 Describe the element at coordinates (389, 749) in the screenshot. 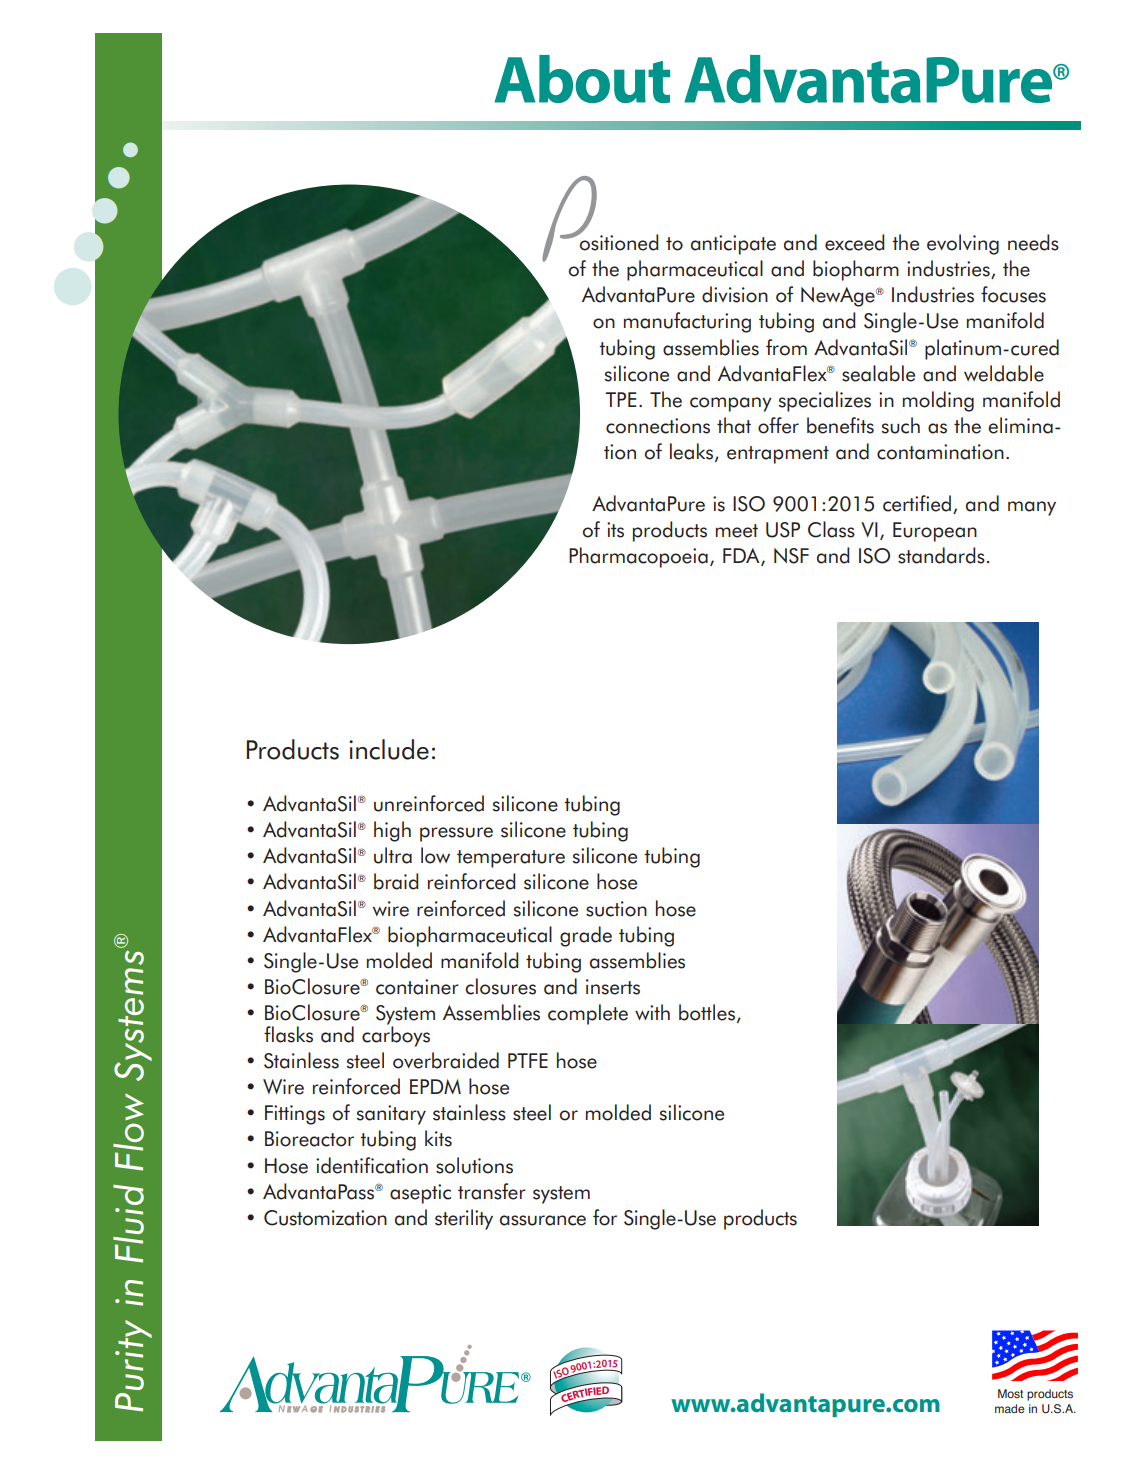

I see `include` at that location.
